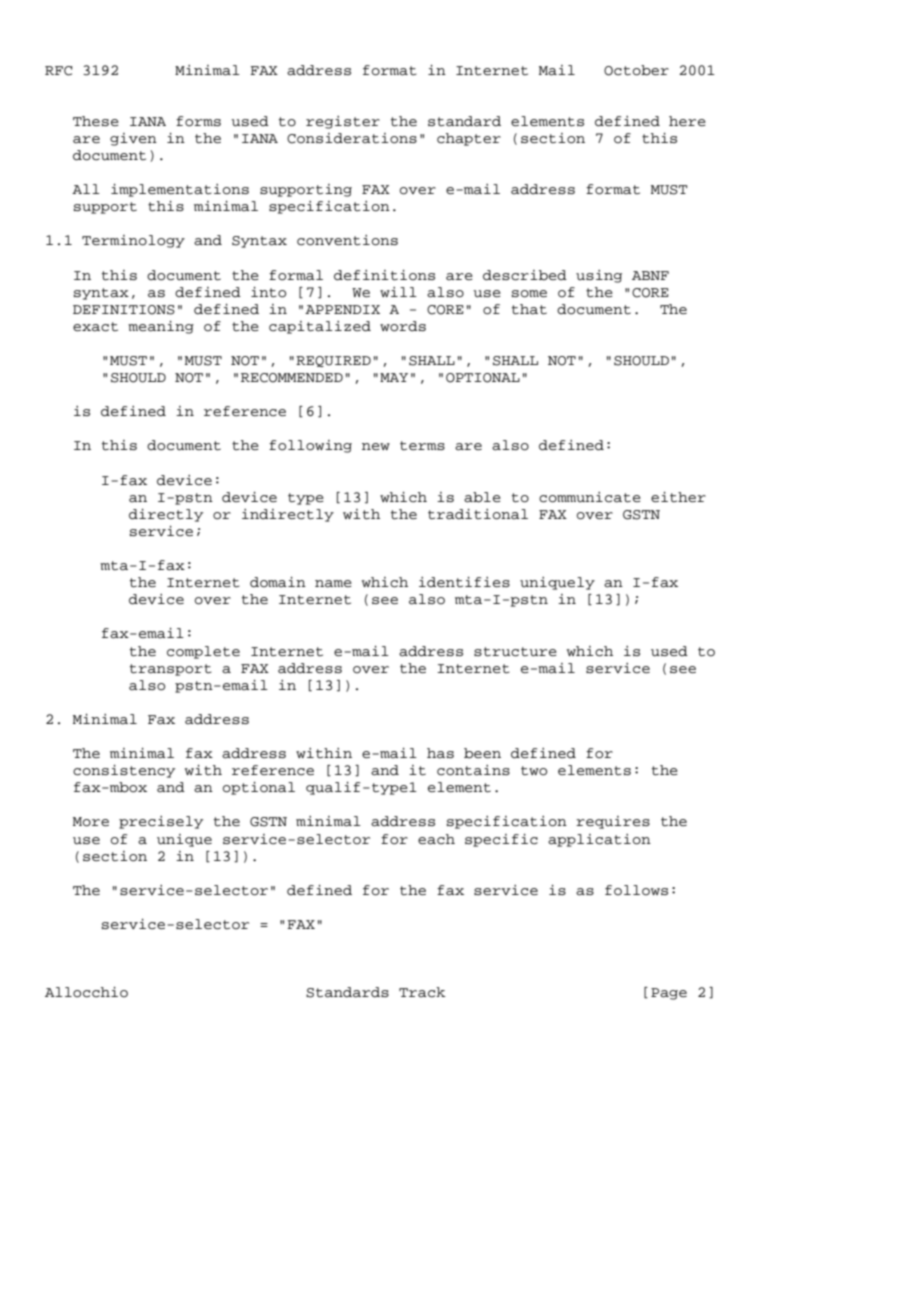 This page has height=1308, width=924. What do you see at coordinates (333, 584) in the page?
I see `name` at bounding box center [333, 584].
